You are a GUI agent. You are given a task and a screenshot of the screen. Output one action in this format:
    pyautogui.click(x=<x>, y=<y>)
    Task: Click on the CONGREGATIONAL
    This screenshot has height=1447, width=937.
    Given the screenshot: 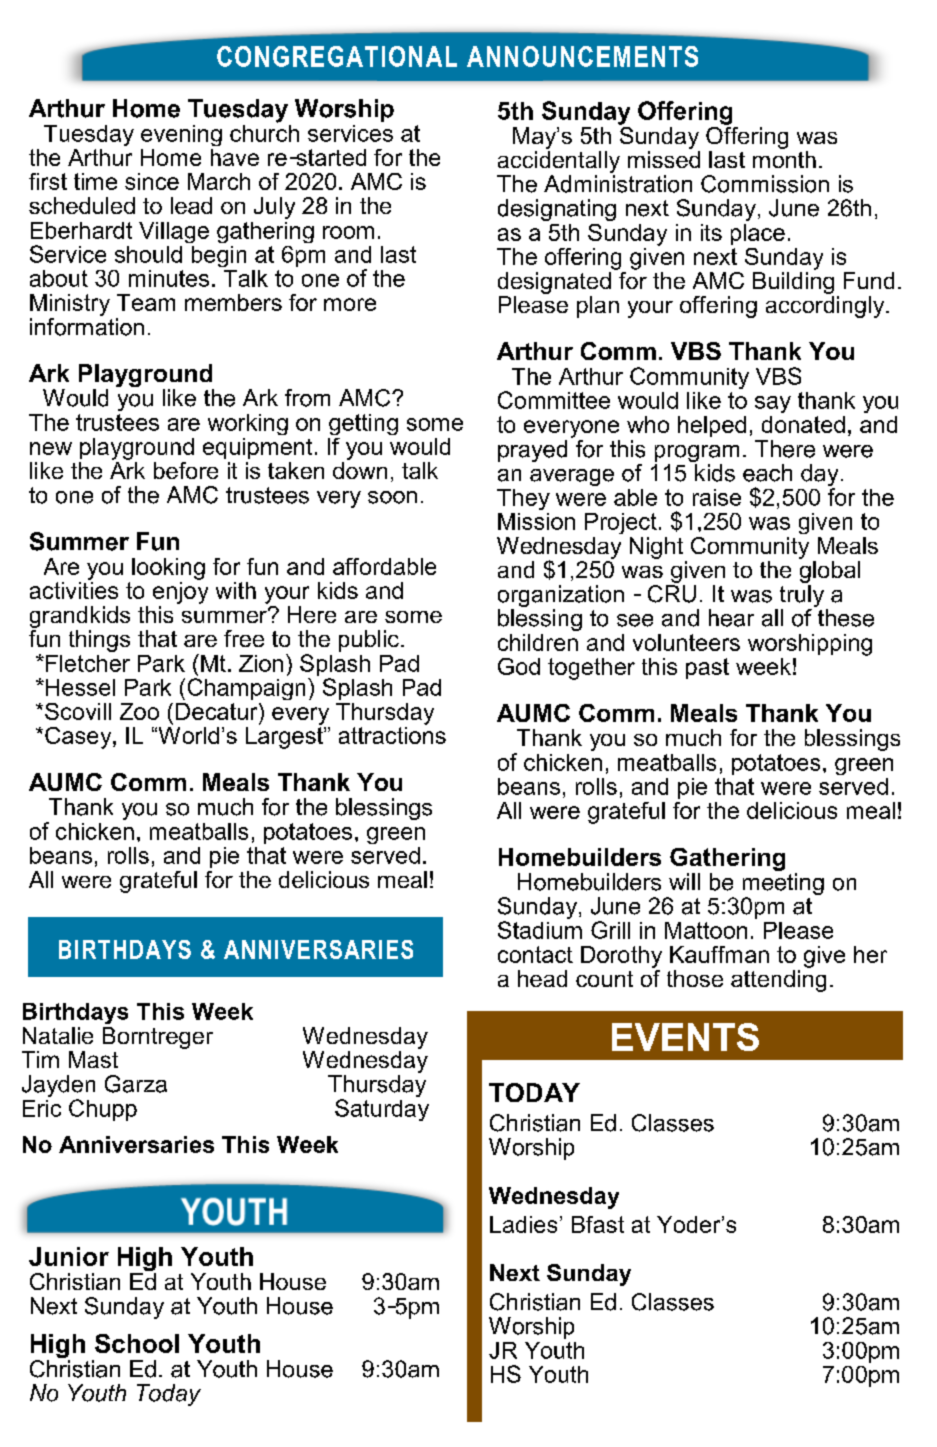 What is the action you would take?
    pyautogui.click(x=337, y=56)
